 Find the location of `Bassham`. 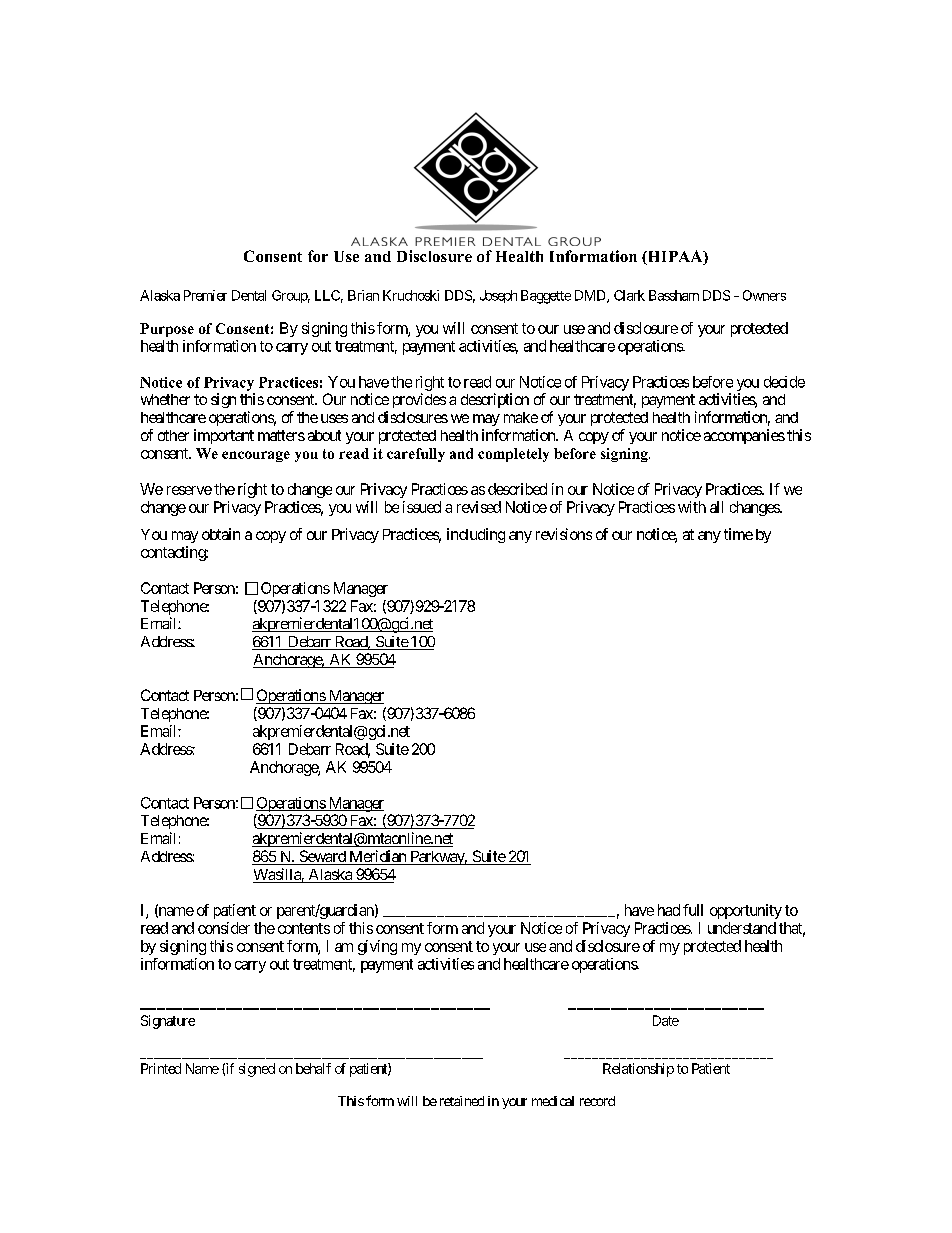

Bassham is located at coordinates (674, 295).
